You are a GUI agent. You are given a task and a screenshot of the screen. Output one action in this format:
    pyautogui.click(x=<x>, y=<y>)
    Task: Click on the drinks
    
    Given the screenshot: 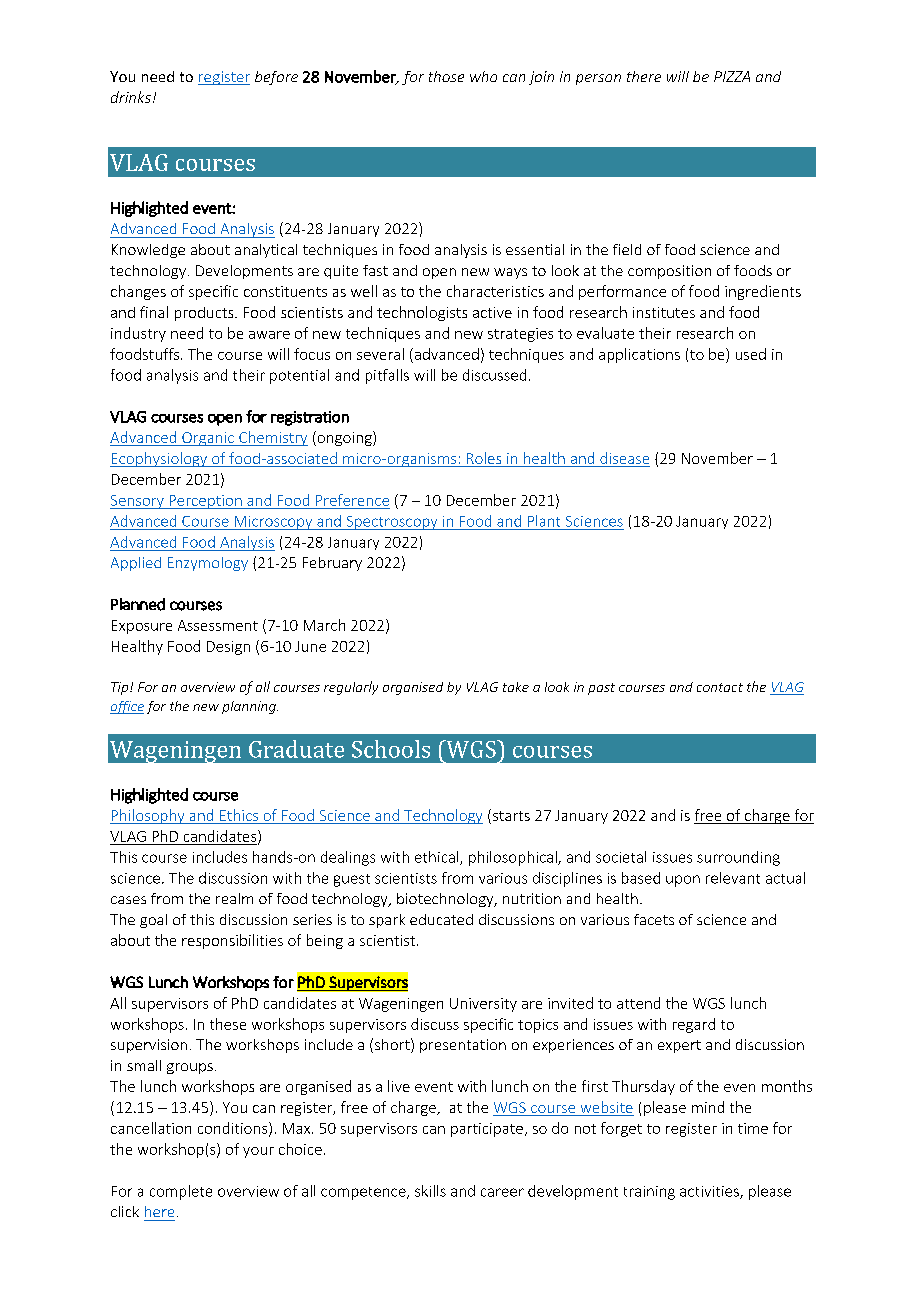 What is the action you would take?
    pyautogui.click(x=131, y=97)
